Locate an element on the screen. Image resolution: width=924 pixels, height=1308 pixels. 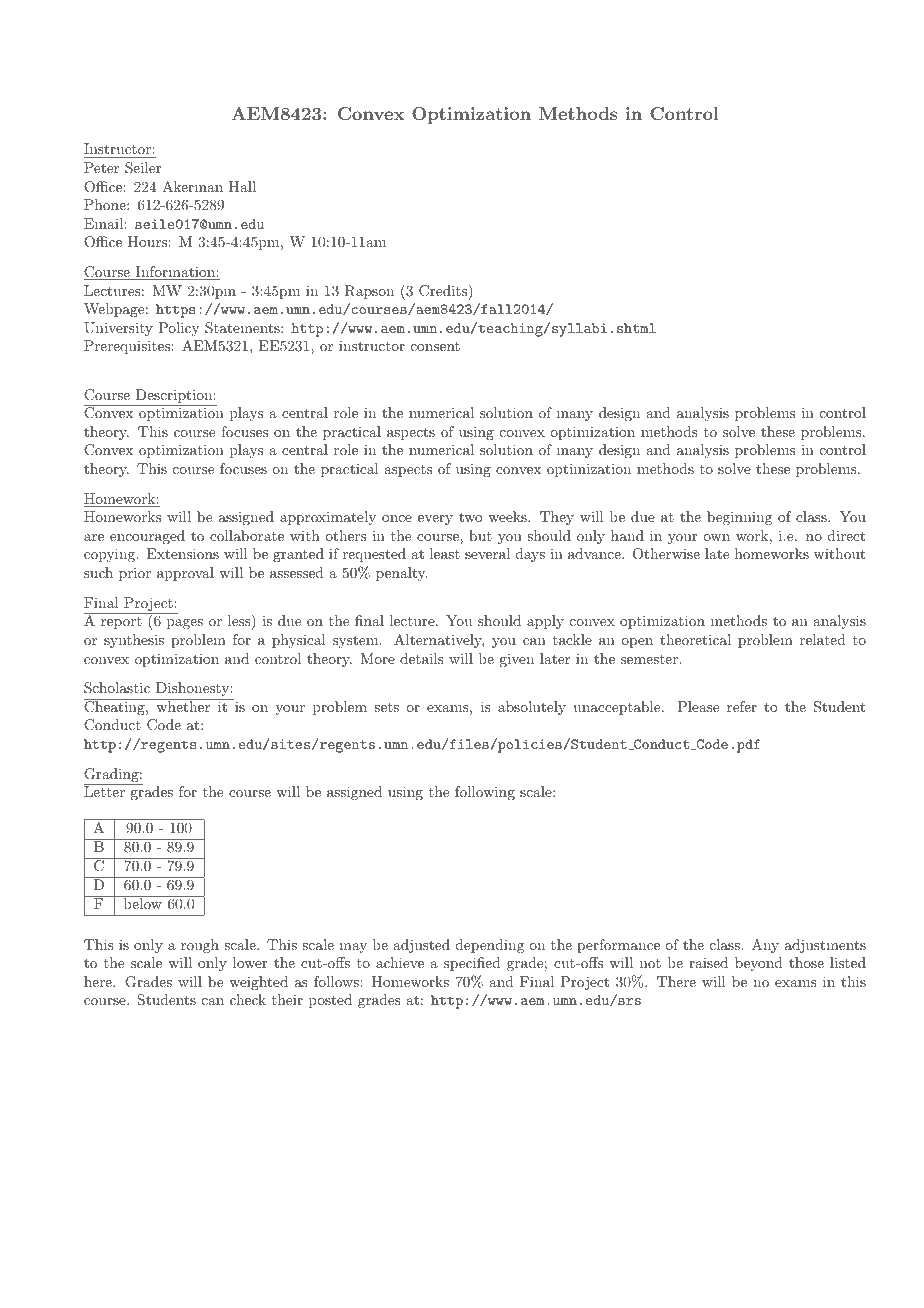
absolutely is located at coordinates (532, 708).
